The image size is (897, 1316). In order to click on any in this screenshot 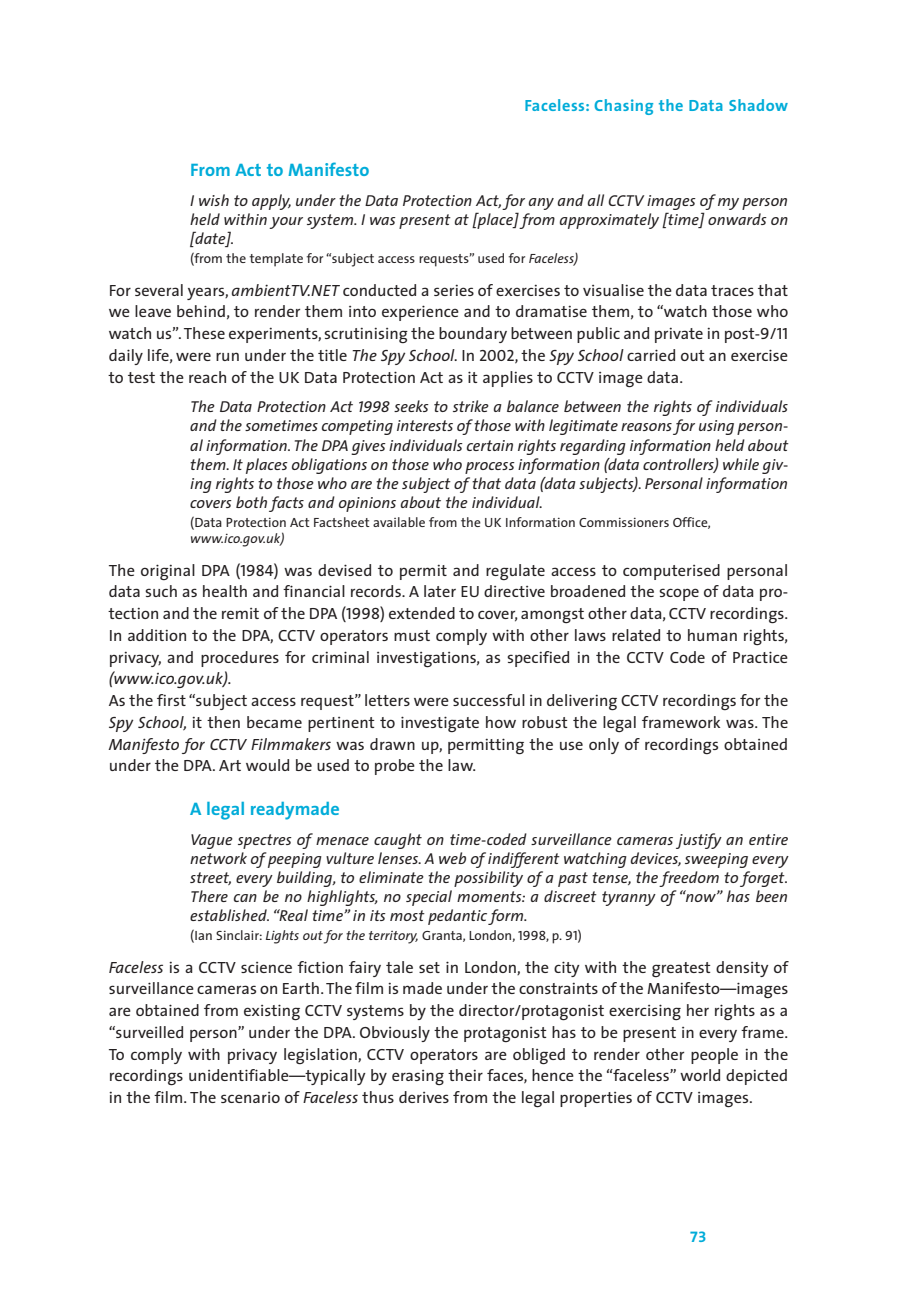, I will do `click(541, 204)`.
